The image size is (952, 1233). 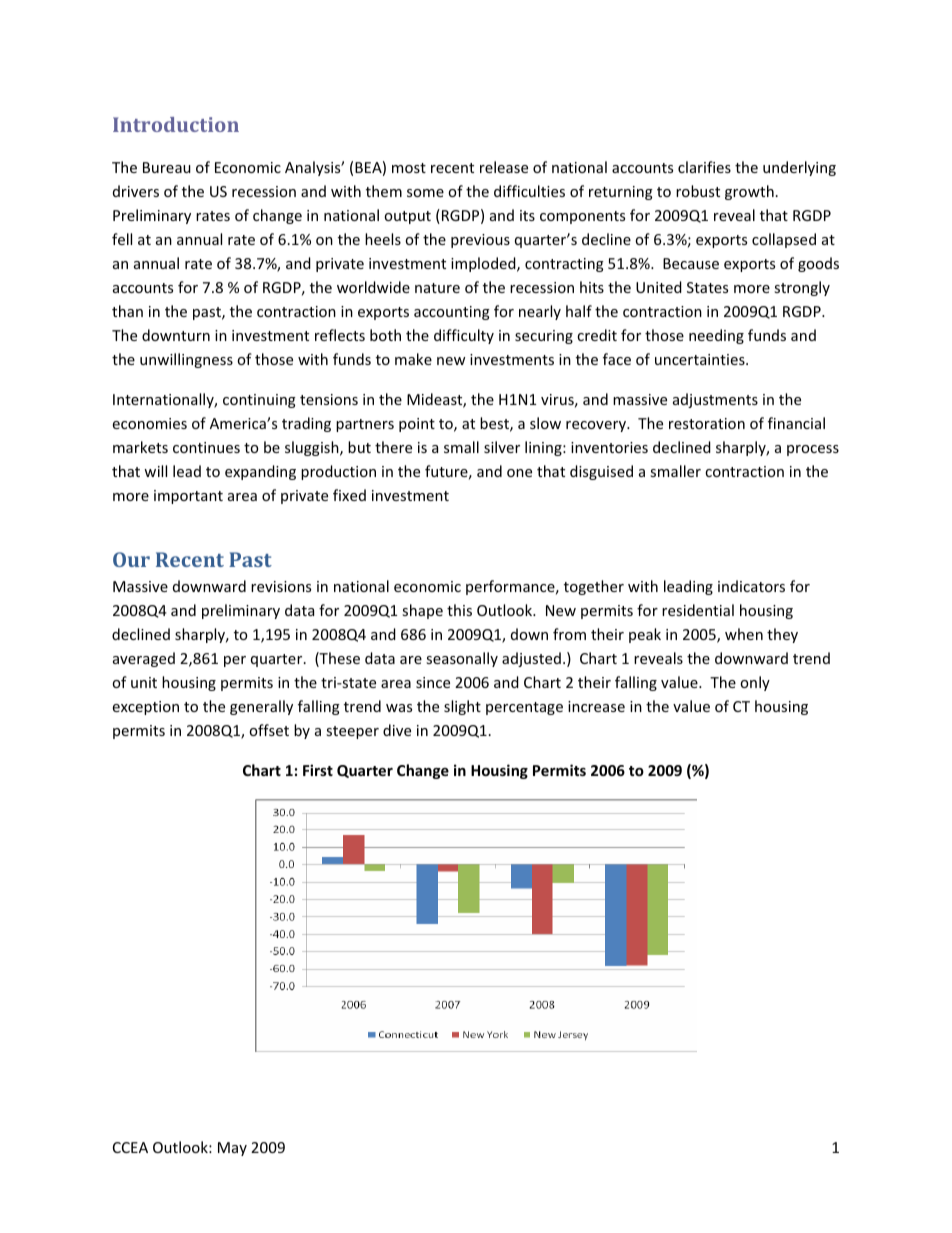 I want to click on release, so click(x=504, y=167).
